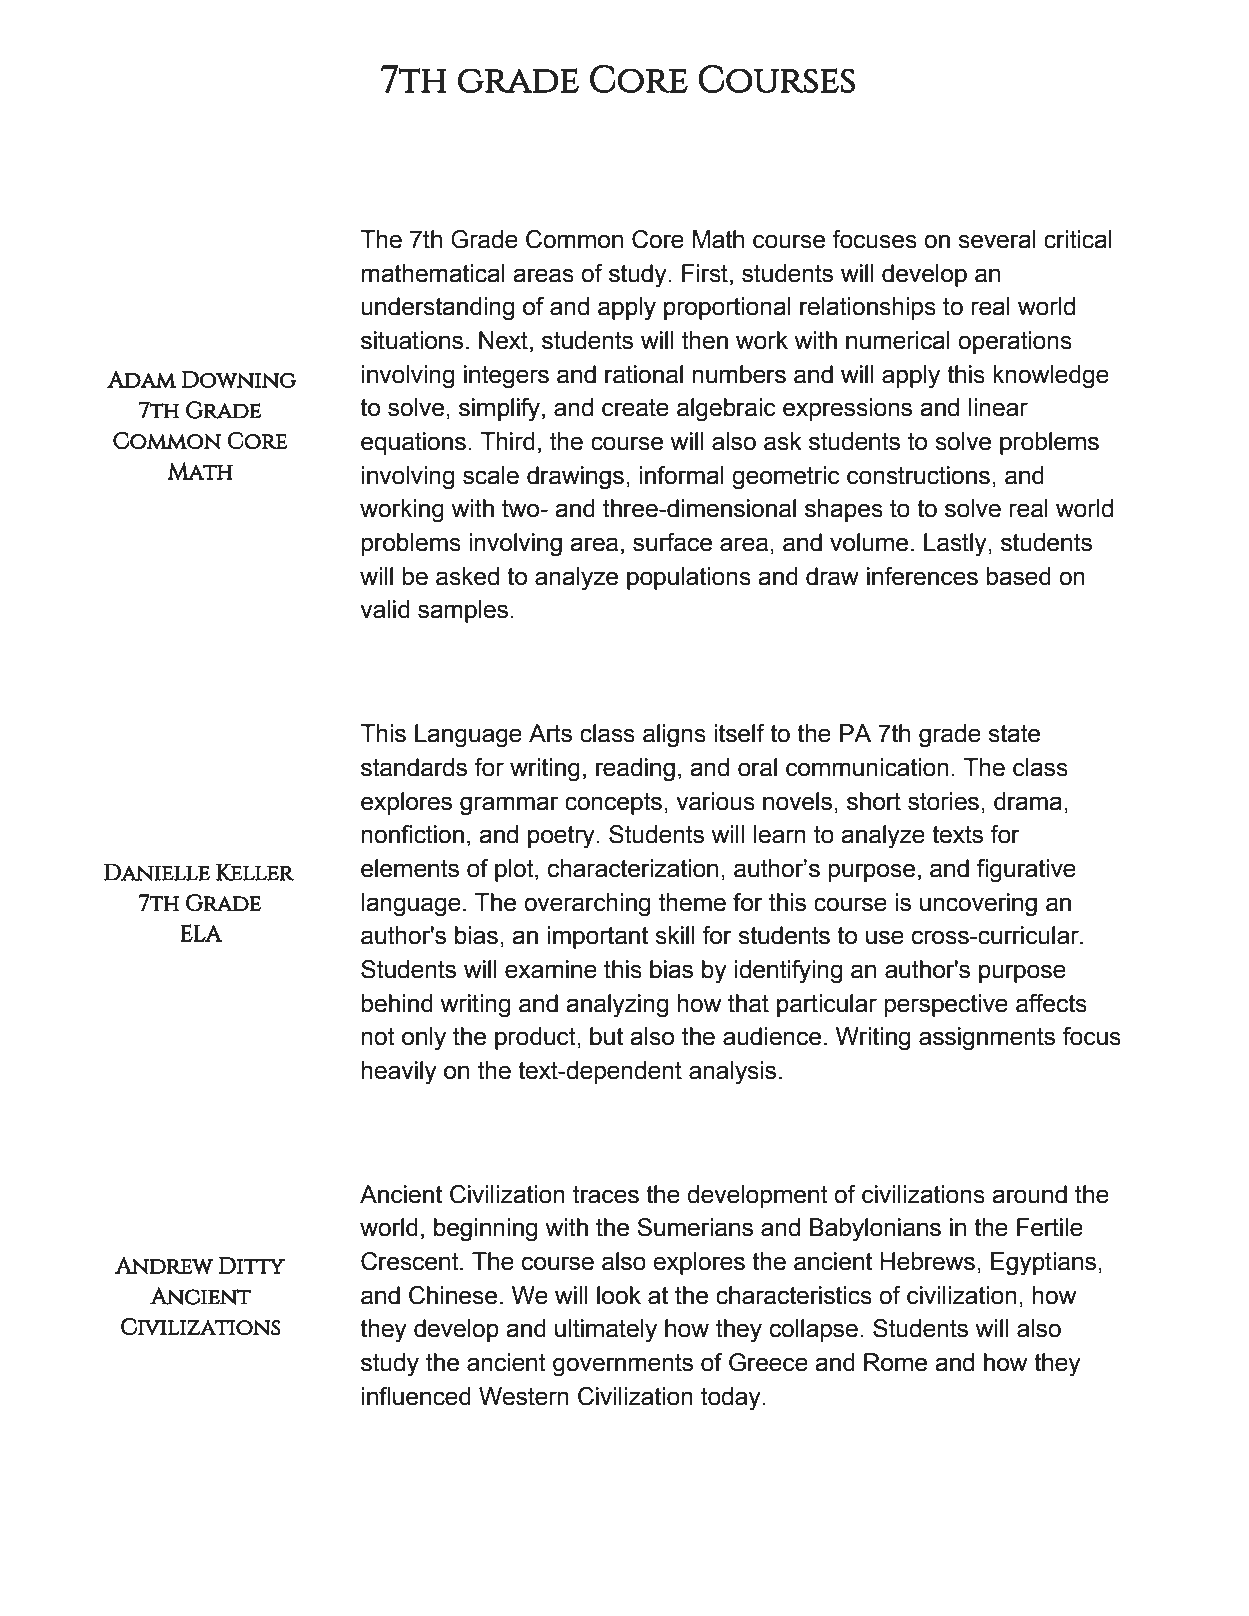 The width and height of the document is (1249, 1616). I want to click on concepts, so click(613, 804).
